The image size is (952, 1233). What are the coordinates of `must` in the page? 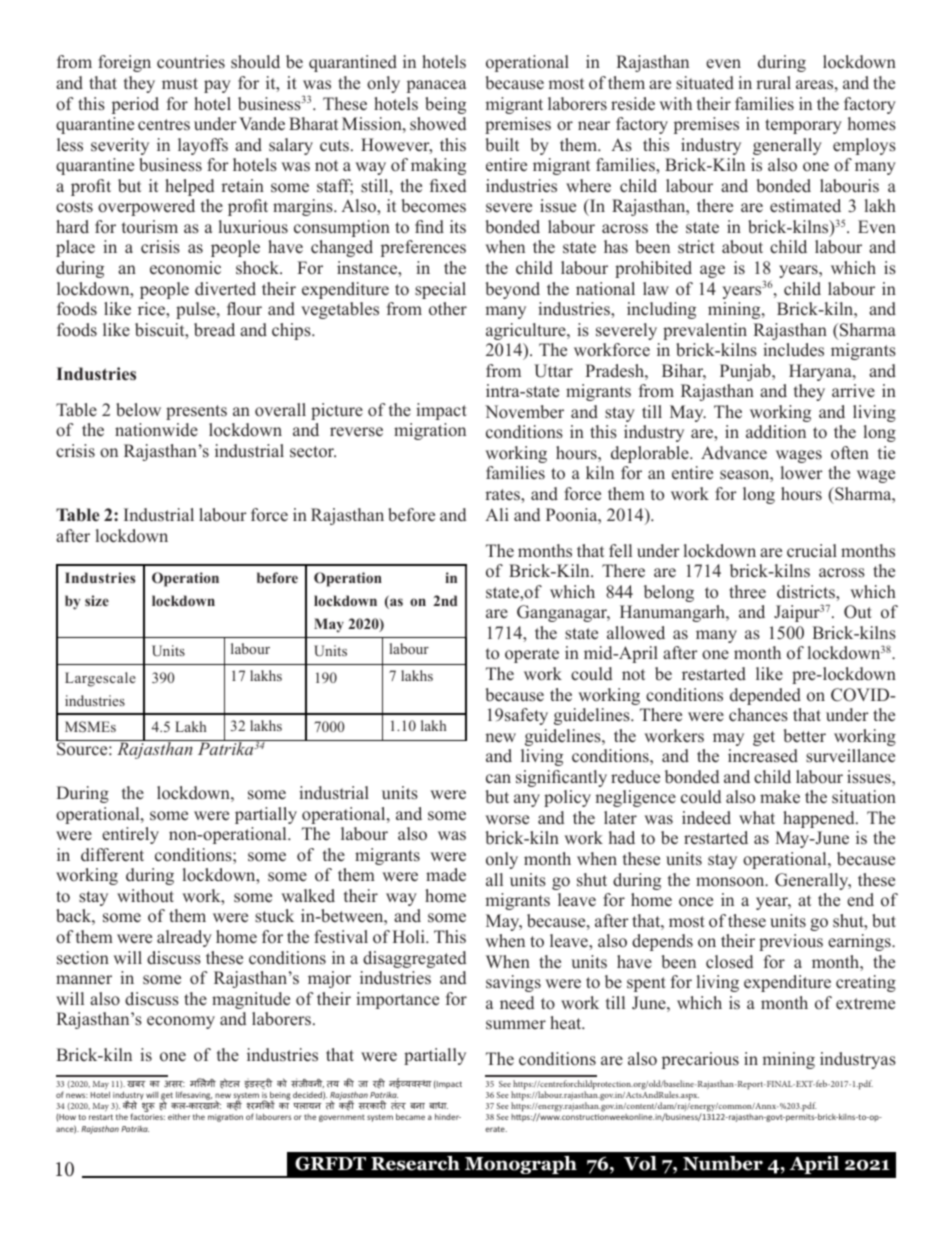 It's located at (180, 84).
